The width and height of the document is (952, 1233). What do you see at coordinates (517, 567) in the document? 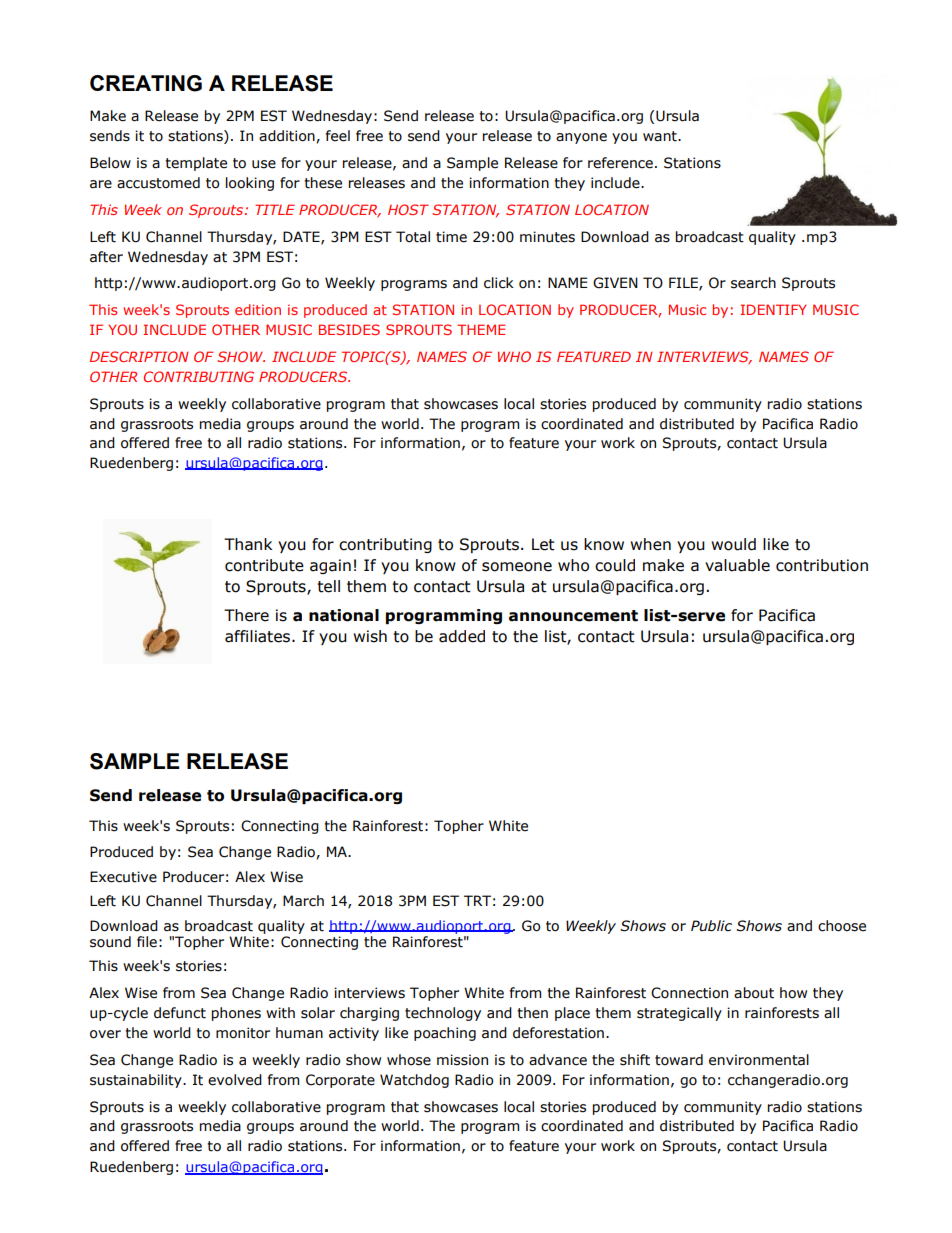
I see `someone` at bounding box center [517, 567].
